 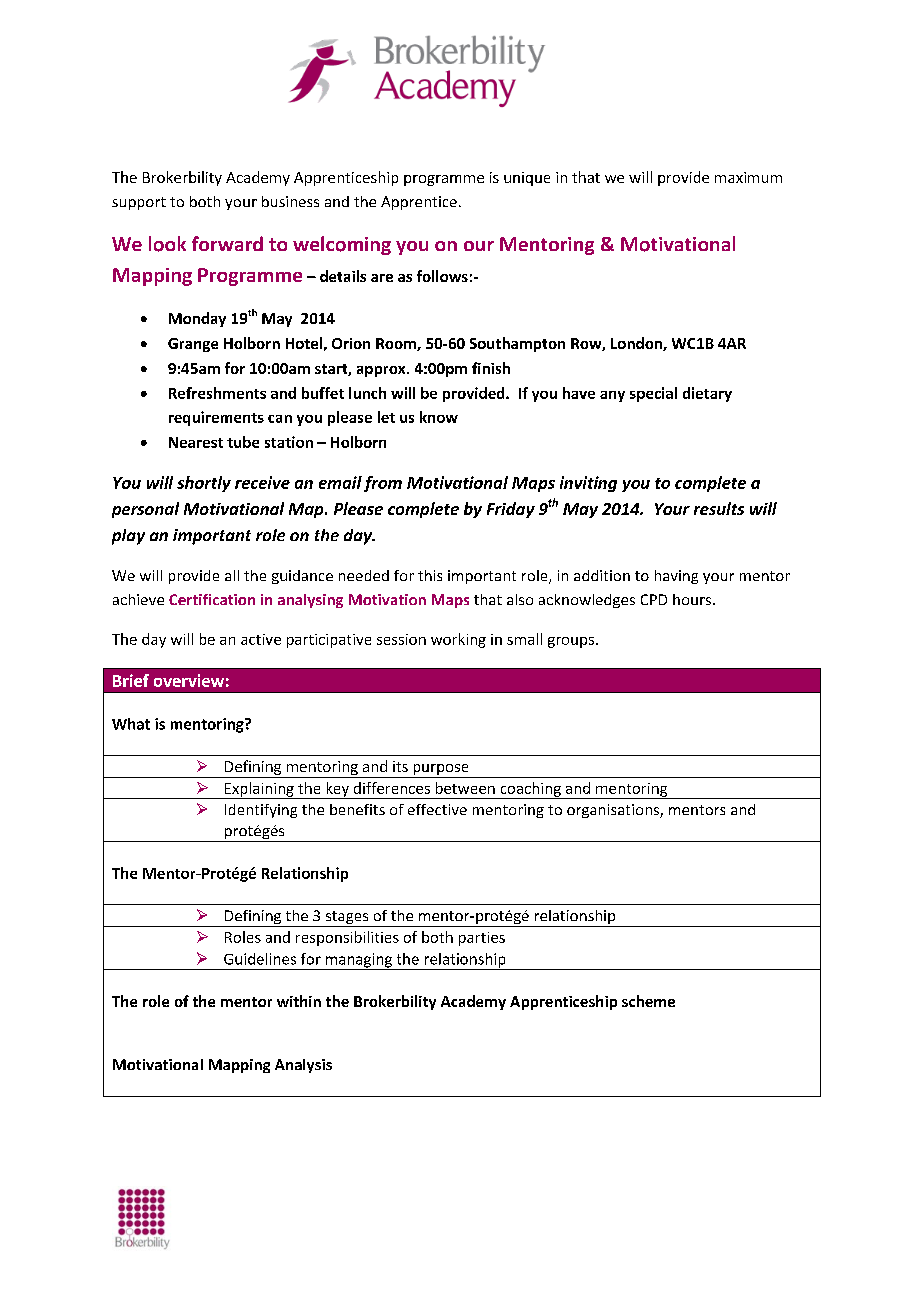 What do you see at coordinates (358, 961) in the screenshot?
I see `managing` at bounding box center [358, 961].
